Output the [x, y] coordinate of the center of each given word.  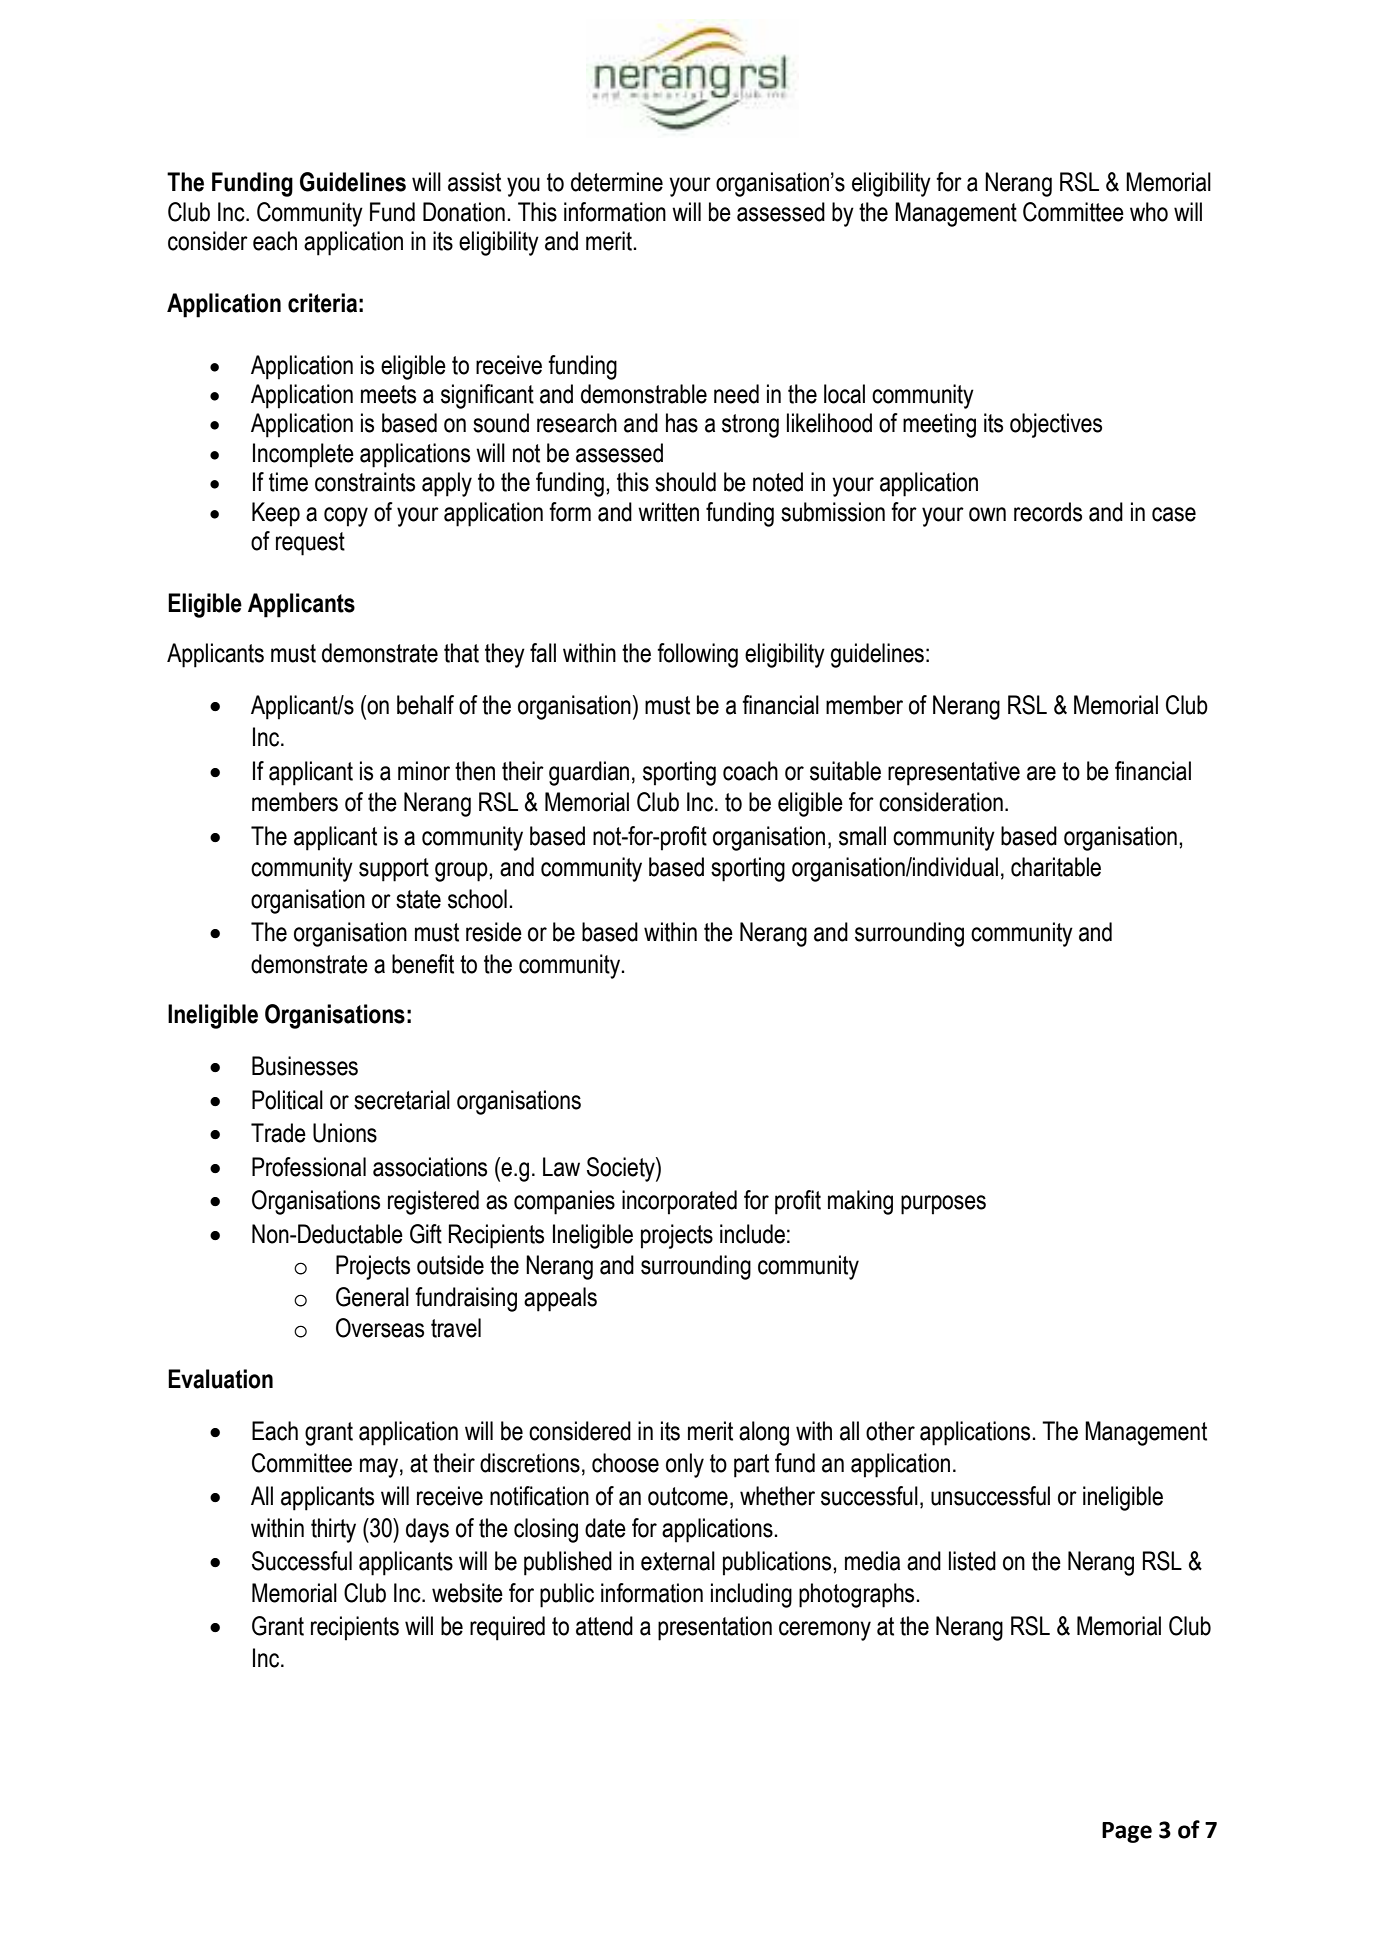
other [890, 1431]
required [507, 1628]
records [1048, 512]
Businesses [305, 1066]
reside [494, 932]
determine [617, 182]
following [697, 655]
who [1149, 212]
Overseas [380, 1328]
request [310, 544]
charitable [1056, 867]
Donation [464, 212]
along [764, 1433]
